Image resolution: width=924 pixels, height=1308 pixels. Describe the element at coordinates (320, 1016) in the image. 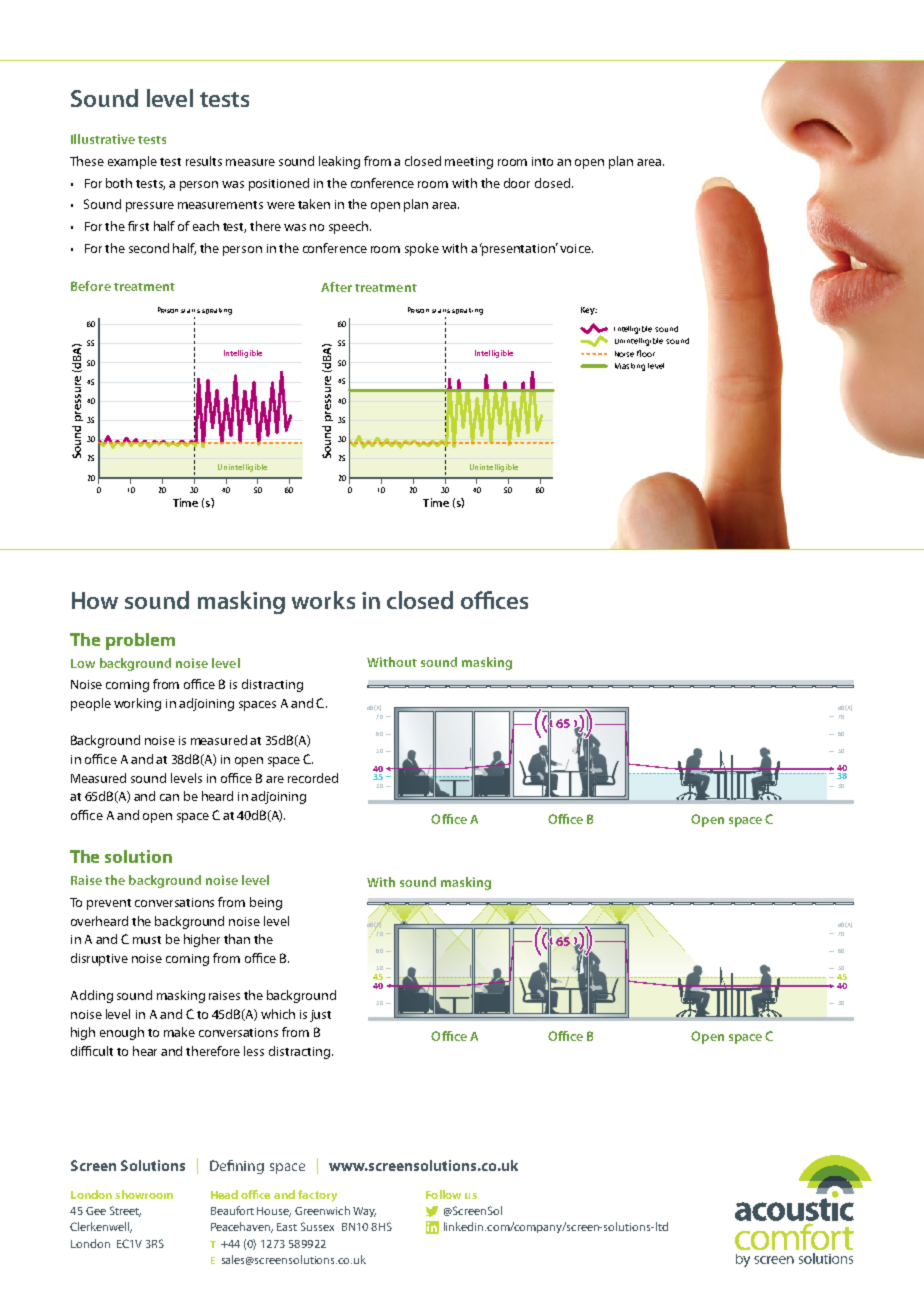

I see `just` at that location.
